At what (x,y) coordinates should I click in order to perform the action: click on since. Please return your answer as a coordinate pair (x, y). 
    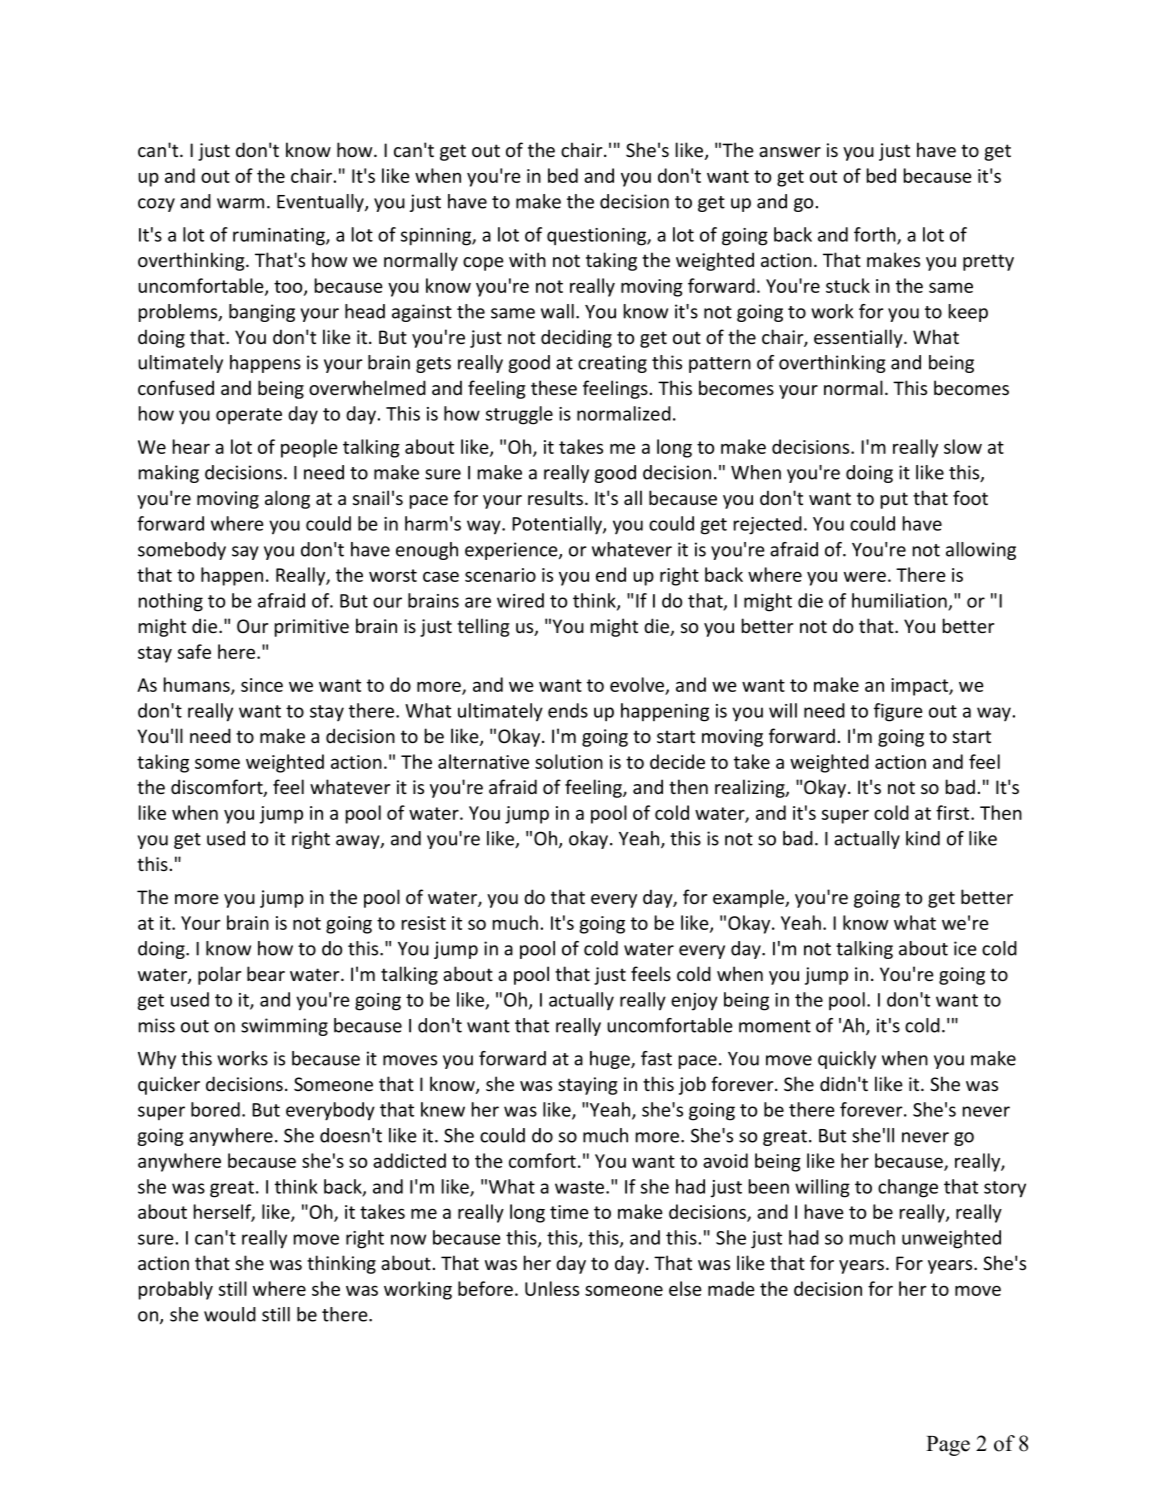
    Looking at the image, I should click on (262, 685).
